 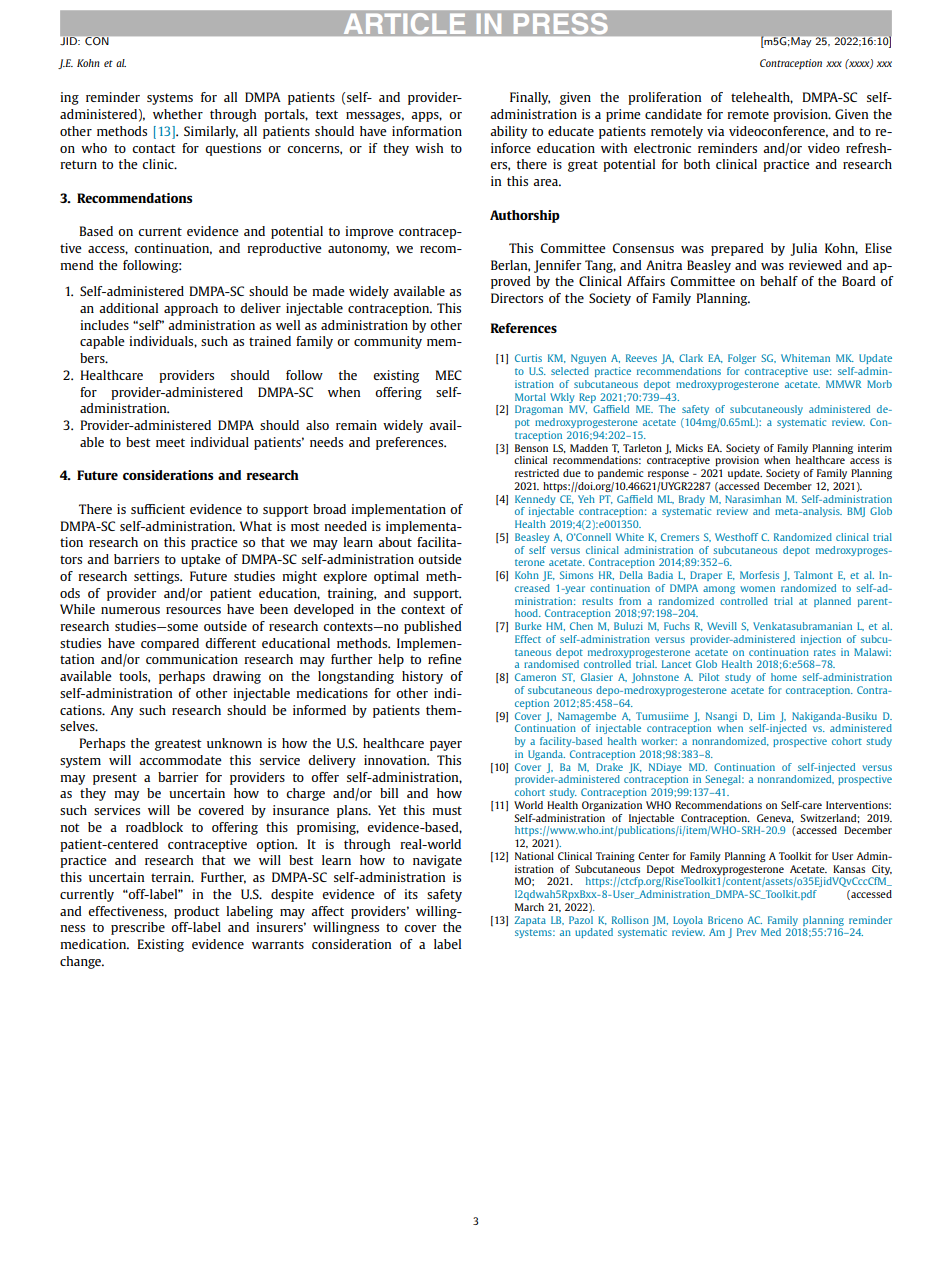 I want to click on ability, so click(x=508, y=132).
